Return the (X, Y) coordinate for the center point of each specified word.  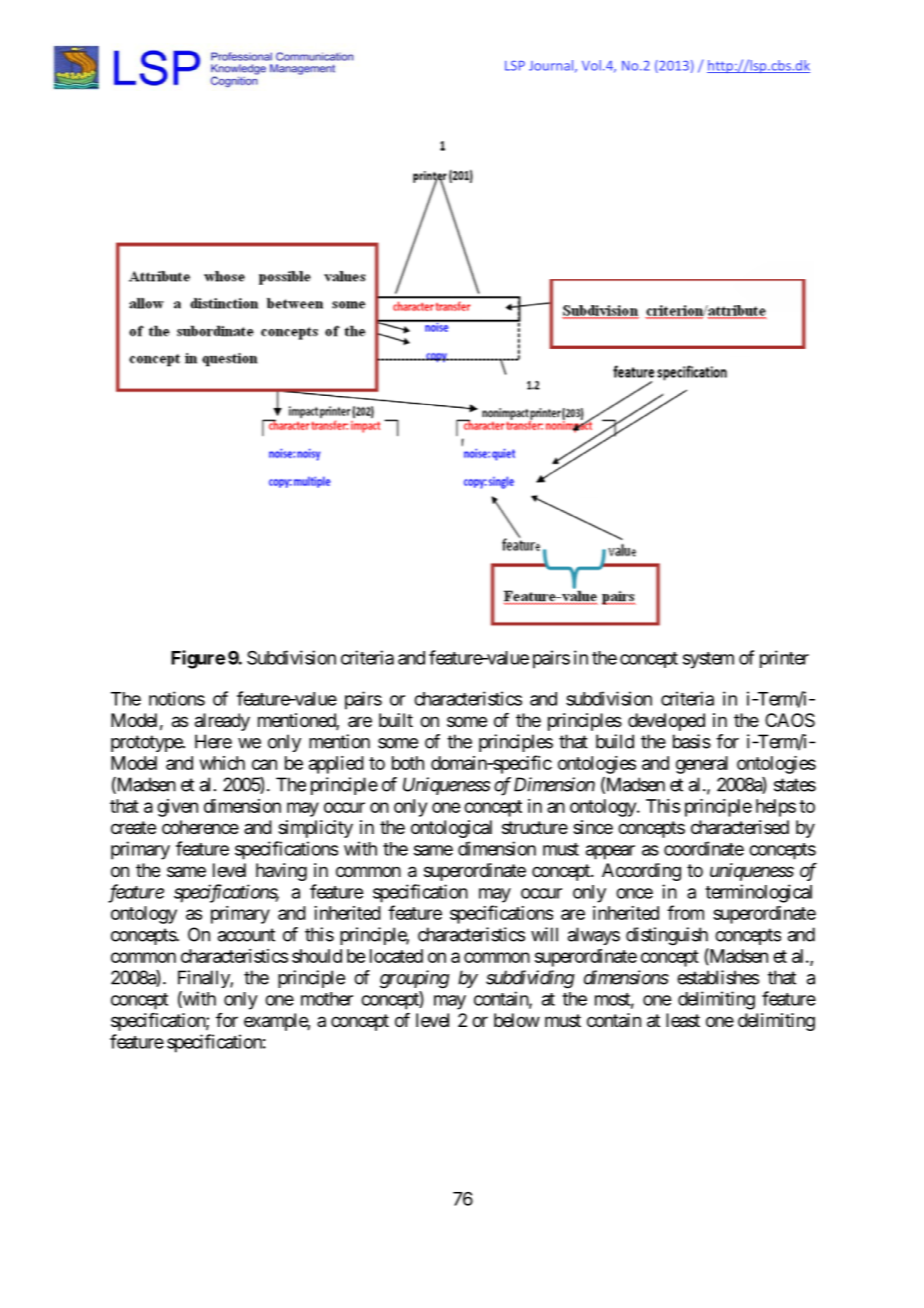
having (281, 872)
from (685, 912)
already (222, 722)
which (222, 763)
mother (327, 999)
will (544, 934)
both (408, 763)
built (396, 720)
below (517, 1020)
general (702, 765)
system (708, 660)
